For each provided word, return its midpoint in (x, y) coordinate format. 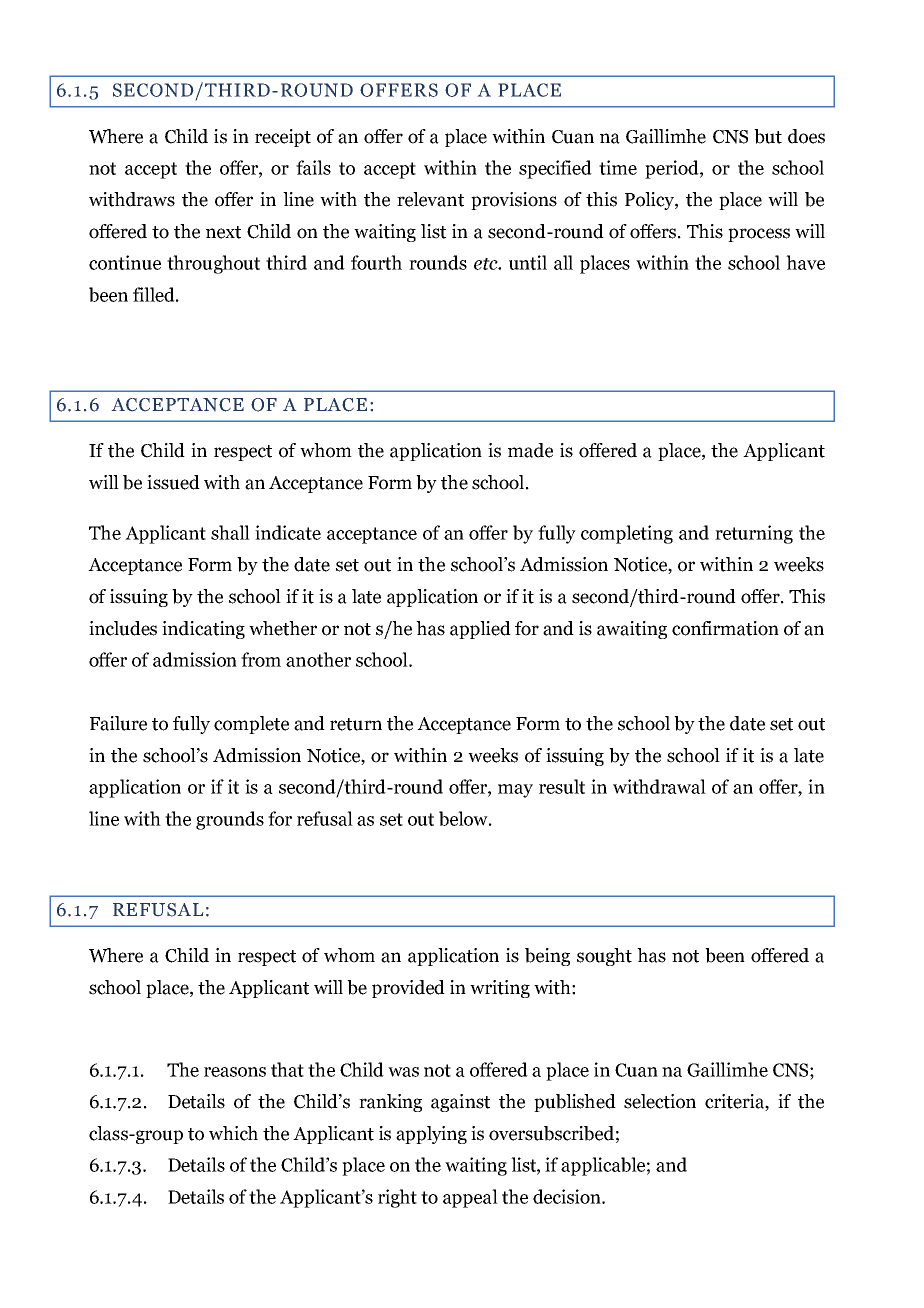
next (223, 232)
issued (173, 482)
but (768, 136)
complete (251, 725)
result (562, 786)
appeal (470, 1198)
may (515, 791)
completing (627, 534)
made (530, 450)
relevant (430, 199)
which (233, 1133)
